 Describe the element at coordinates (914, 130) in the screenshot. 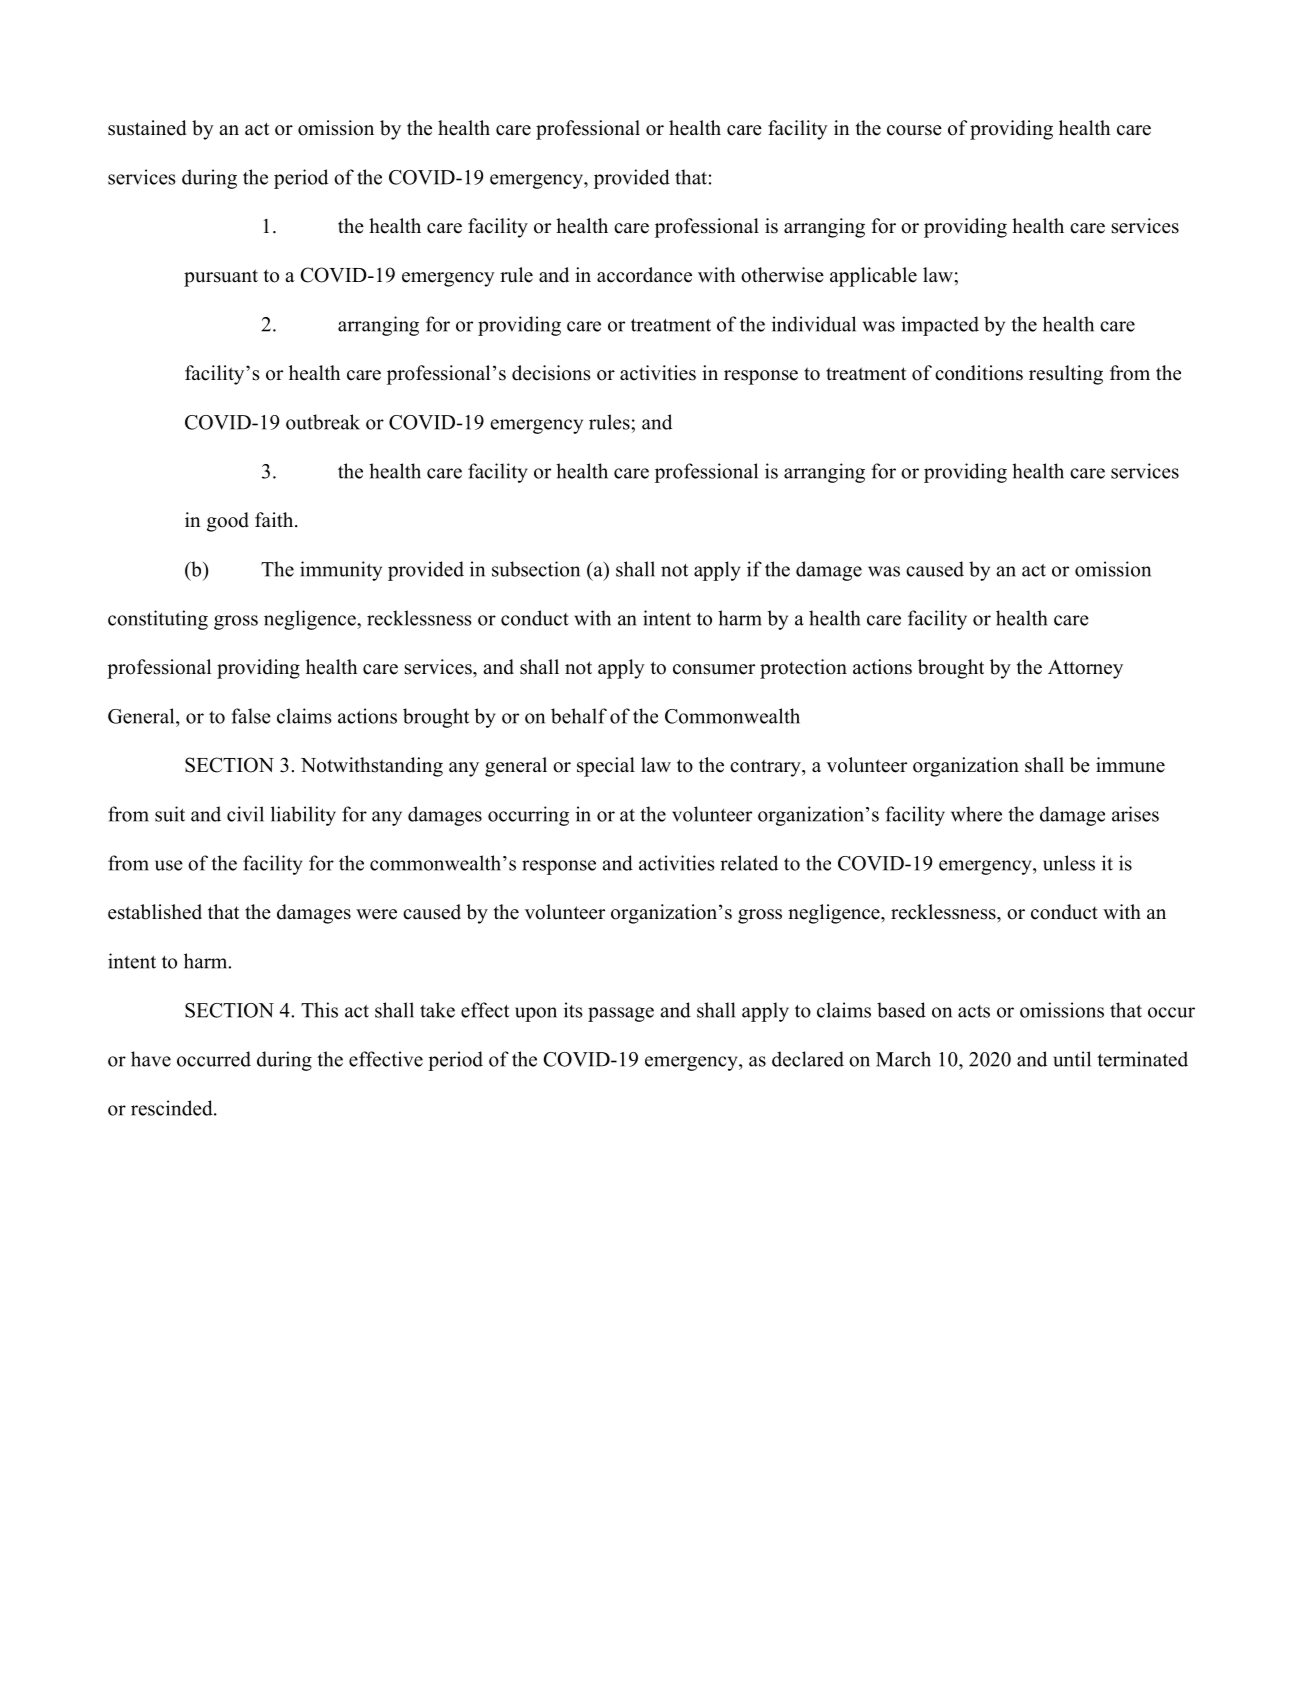

I see `course` at that location.
